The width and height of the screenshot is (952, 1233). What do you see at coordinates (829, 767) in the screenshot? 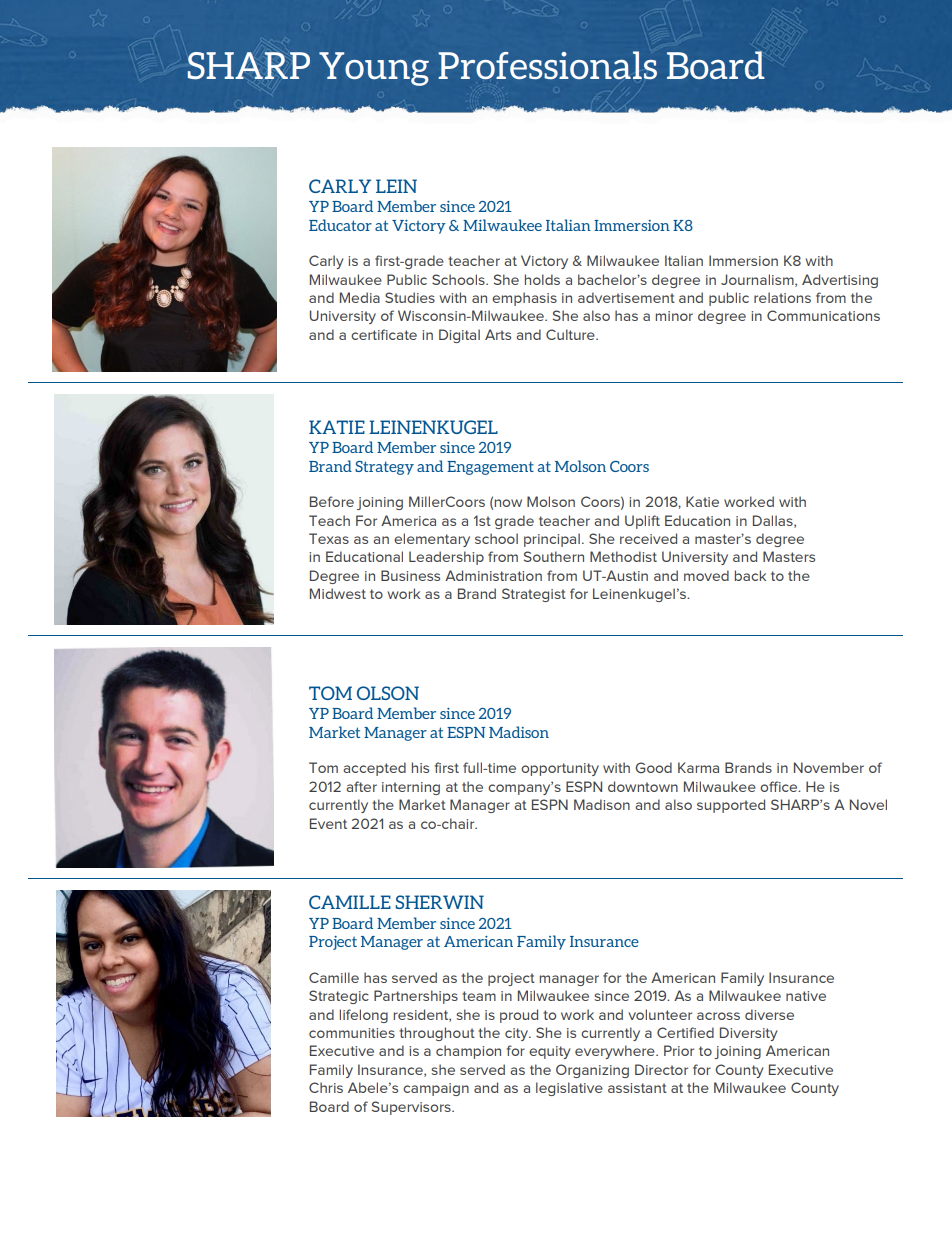
I see `November` at bounding box center [829, 767].
